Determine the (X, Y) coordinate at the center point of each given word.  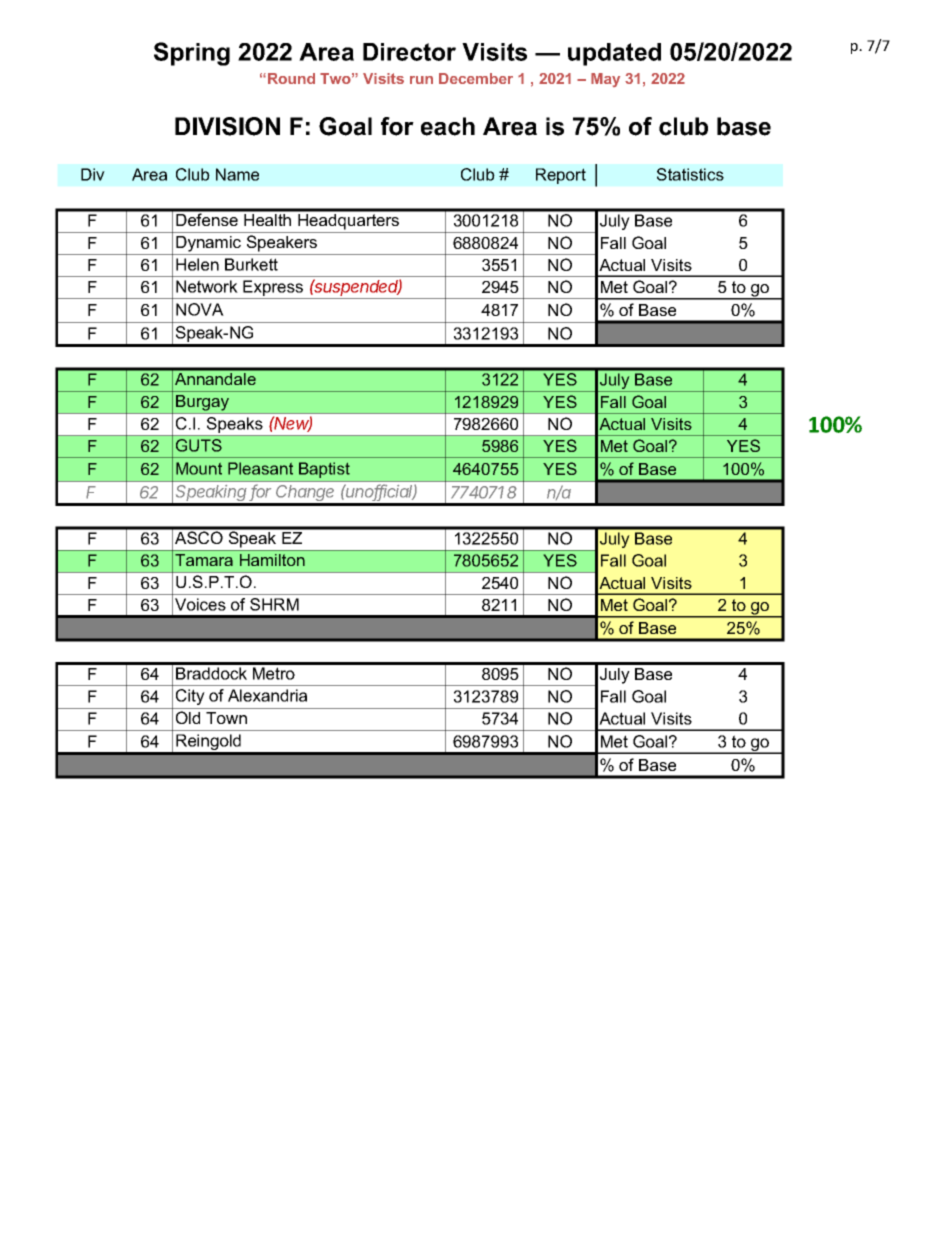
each (448, 126)
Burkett (251, 264)
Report (561, 176)
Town (226, 718)
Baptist (324, 470)
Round (291, 78)
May (605, 80)
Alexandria (267, 695)
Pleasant (260, 468)
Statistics (690, 174)
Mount (199, 468)
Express (273, 289)
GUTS (199, 445)
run (421, 80)
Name (237, 174)
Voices (200, 604)
